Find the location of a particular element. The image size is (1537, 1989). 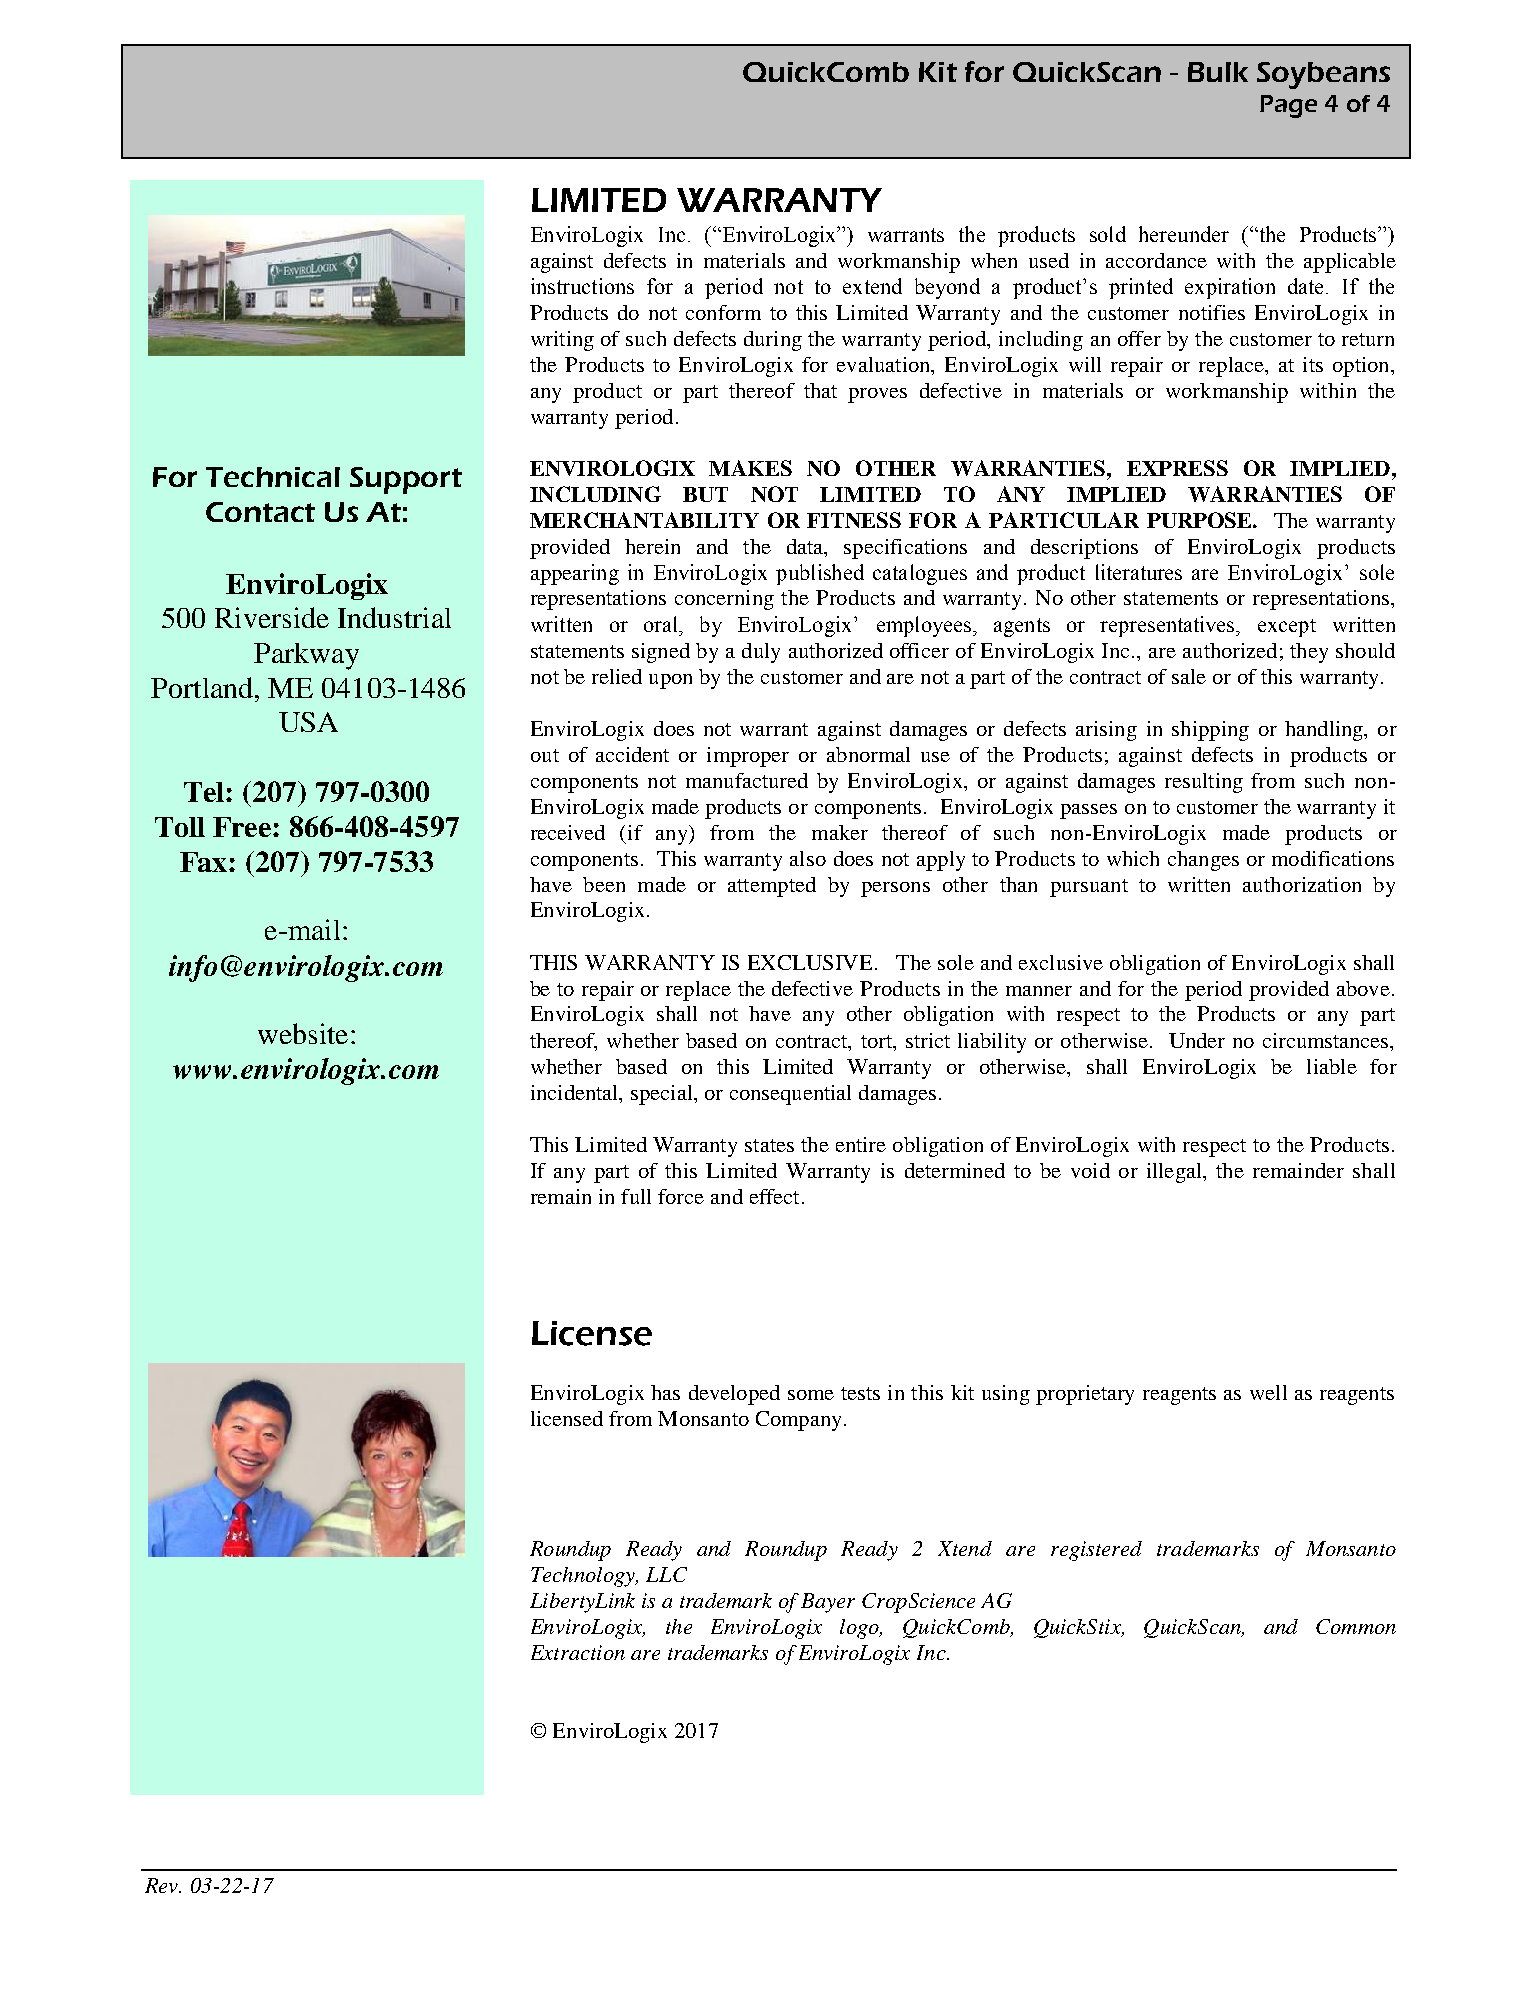

USA is located at coordinates (308, 722).
